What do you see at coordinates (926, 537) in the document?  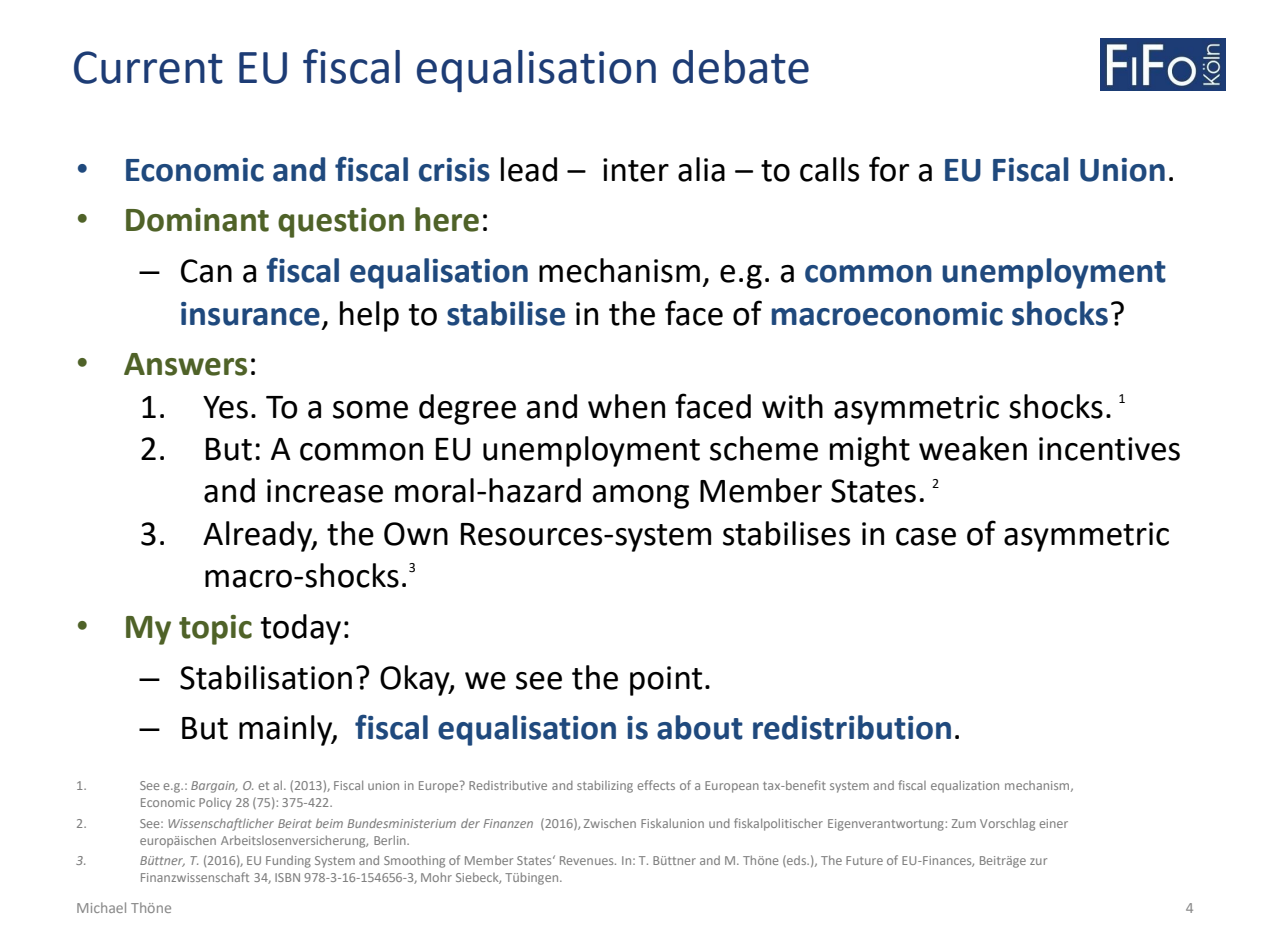 I see `case` at bounding box center [926, 537].
